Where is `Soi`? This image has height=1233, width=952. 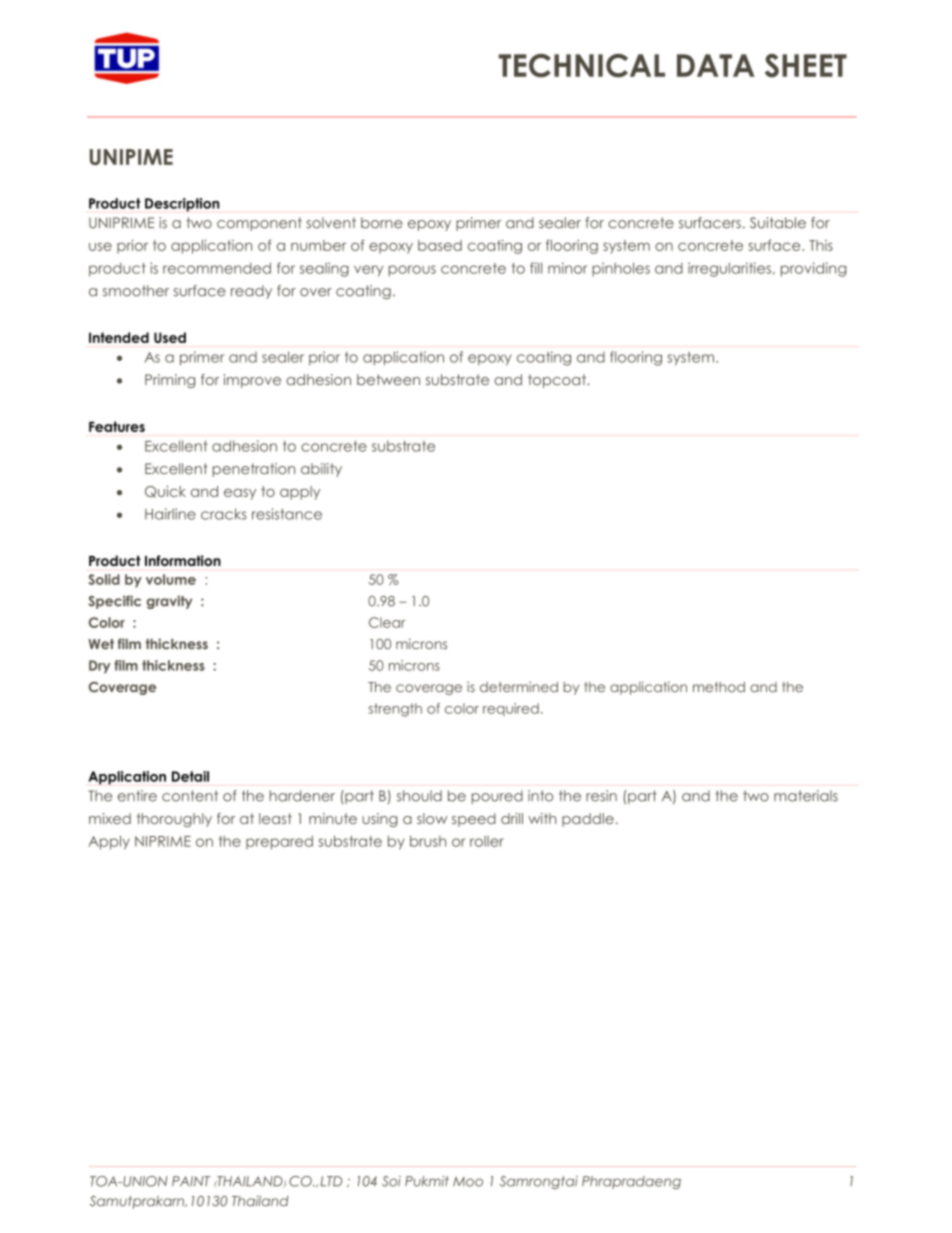 Soi is located at coordinates (391, 1181).
